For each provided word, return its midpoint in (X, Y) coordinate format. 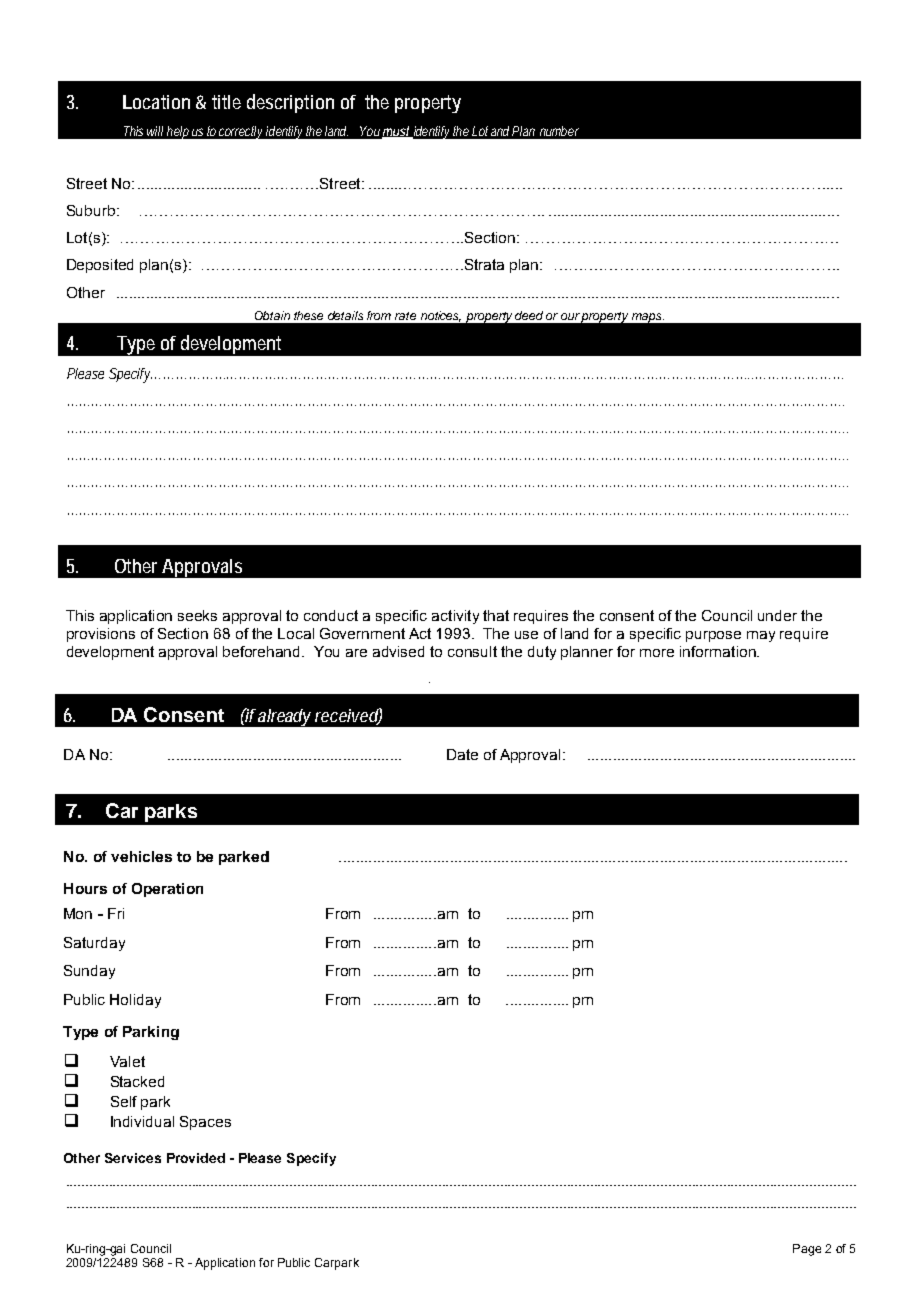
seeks (197, 615)
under (777, 615)
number (559, 131)
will (155, 131)
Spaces (205, 1123)
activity (455, 617)
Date (462, 754)
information (719, 651)
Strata (484, 264)
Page (807, 1250)
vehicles (141, 856)
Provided (196, 1158)
